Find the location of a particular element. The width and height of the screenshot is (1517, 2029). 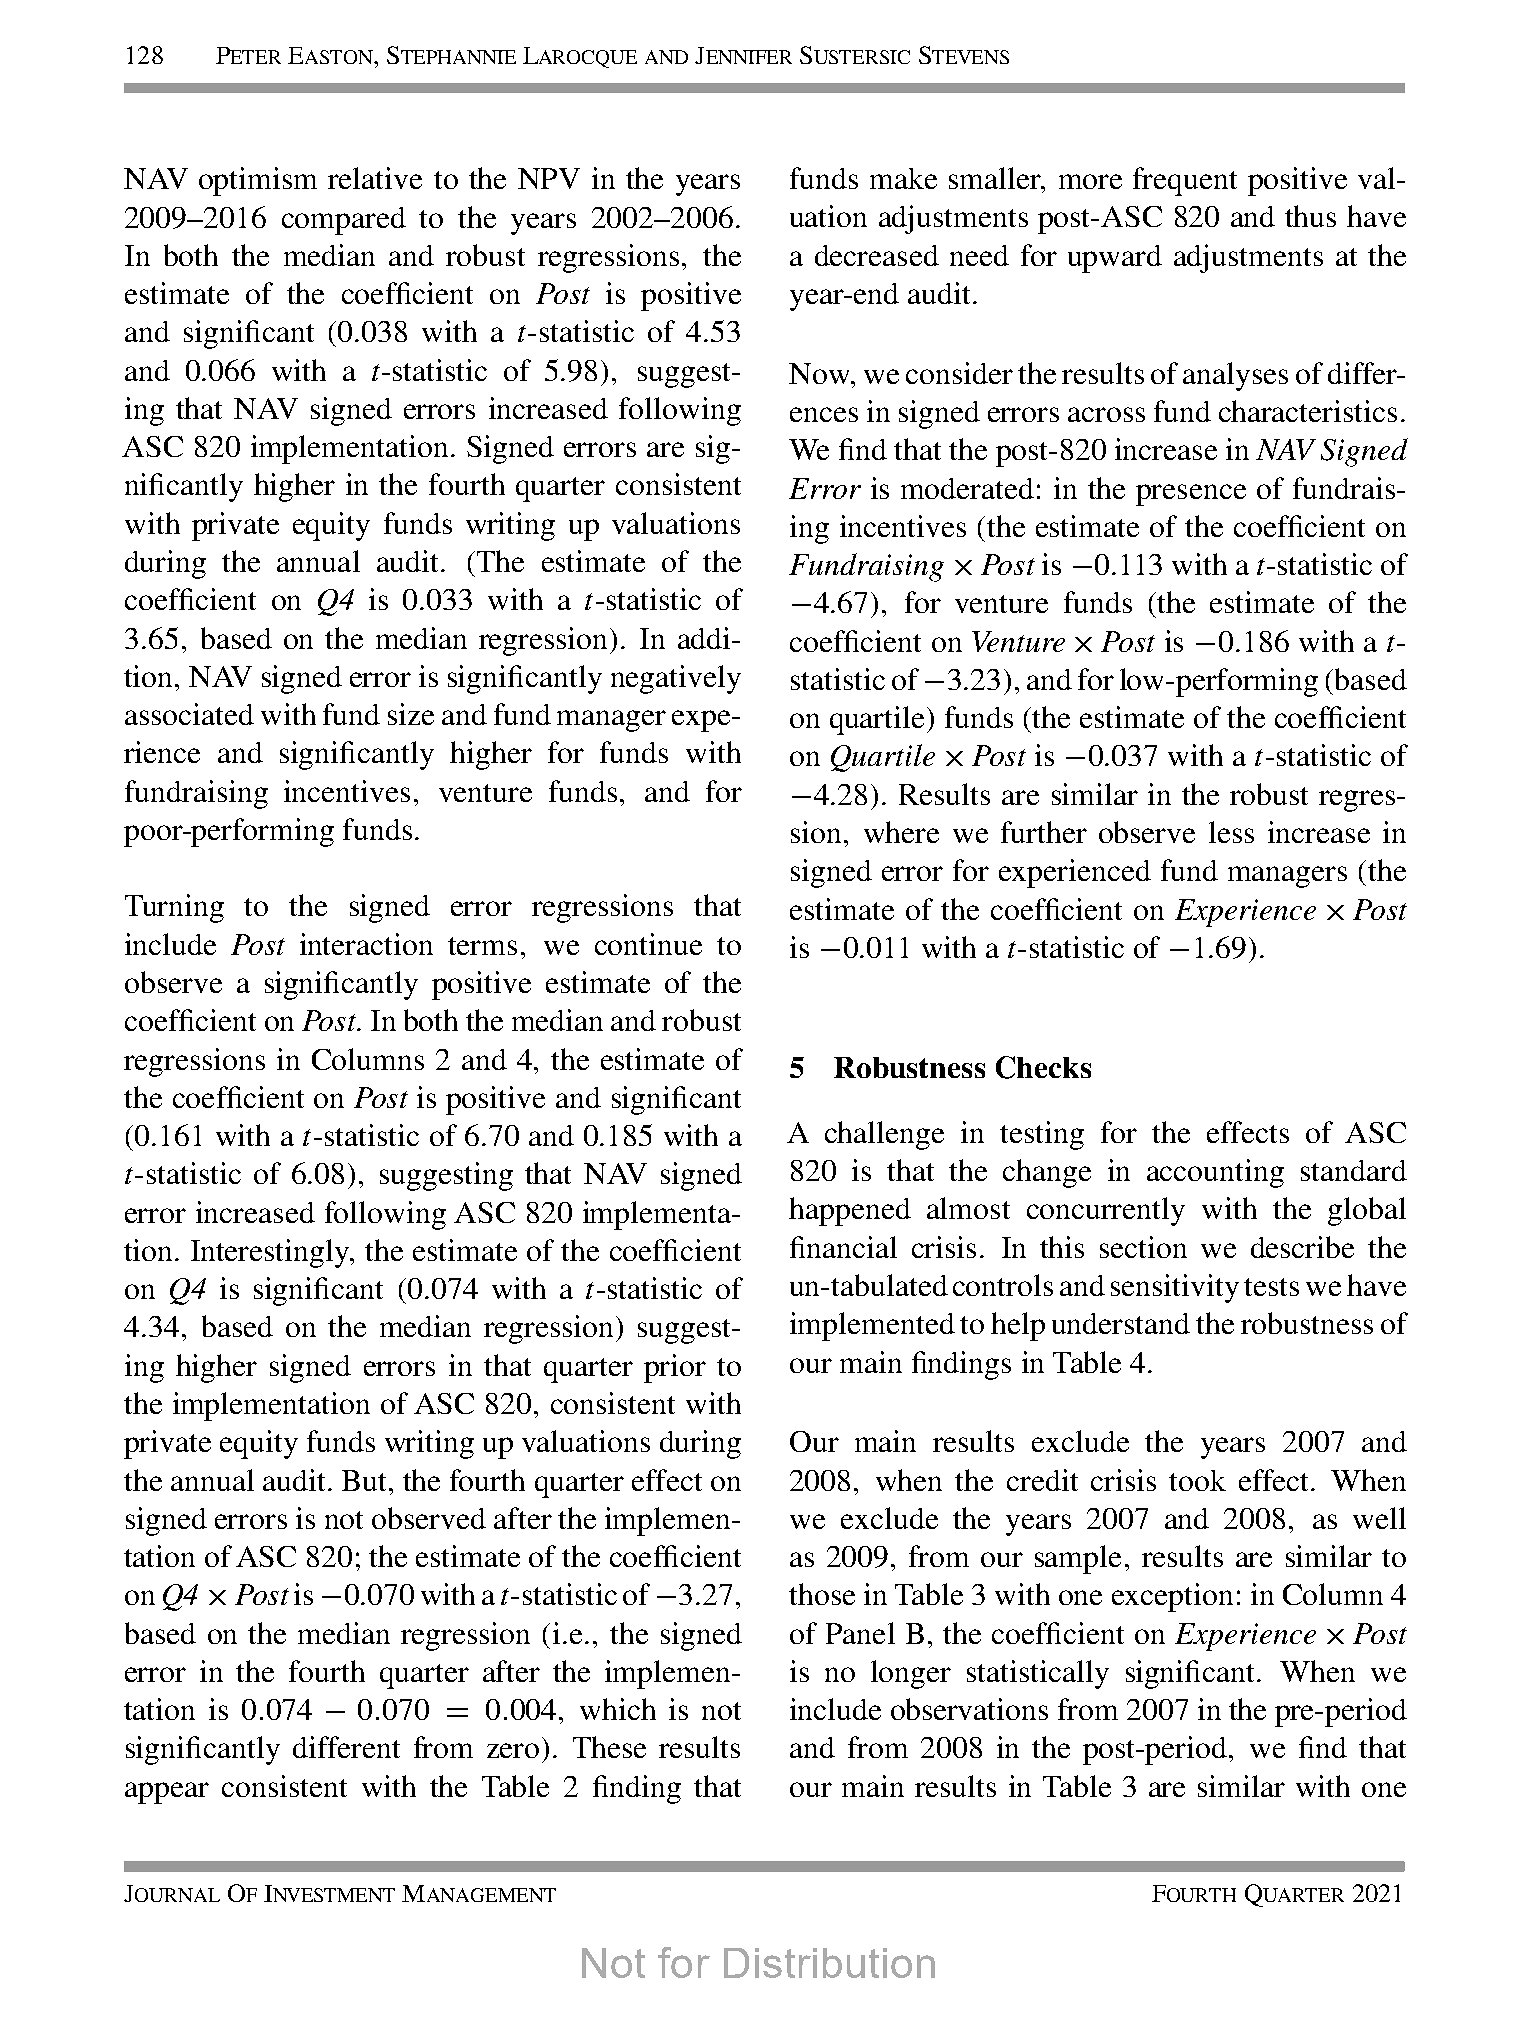

financial is located at coordinates (843, 1247).
